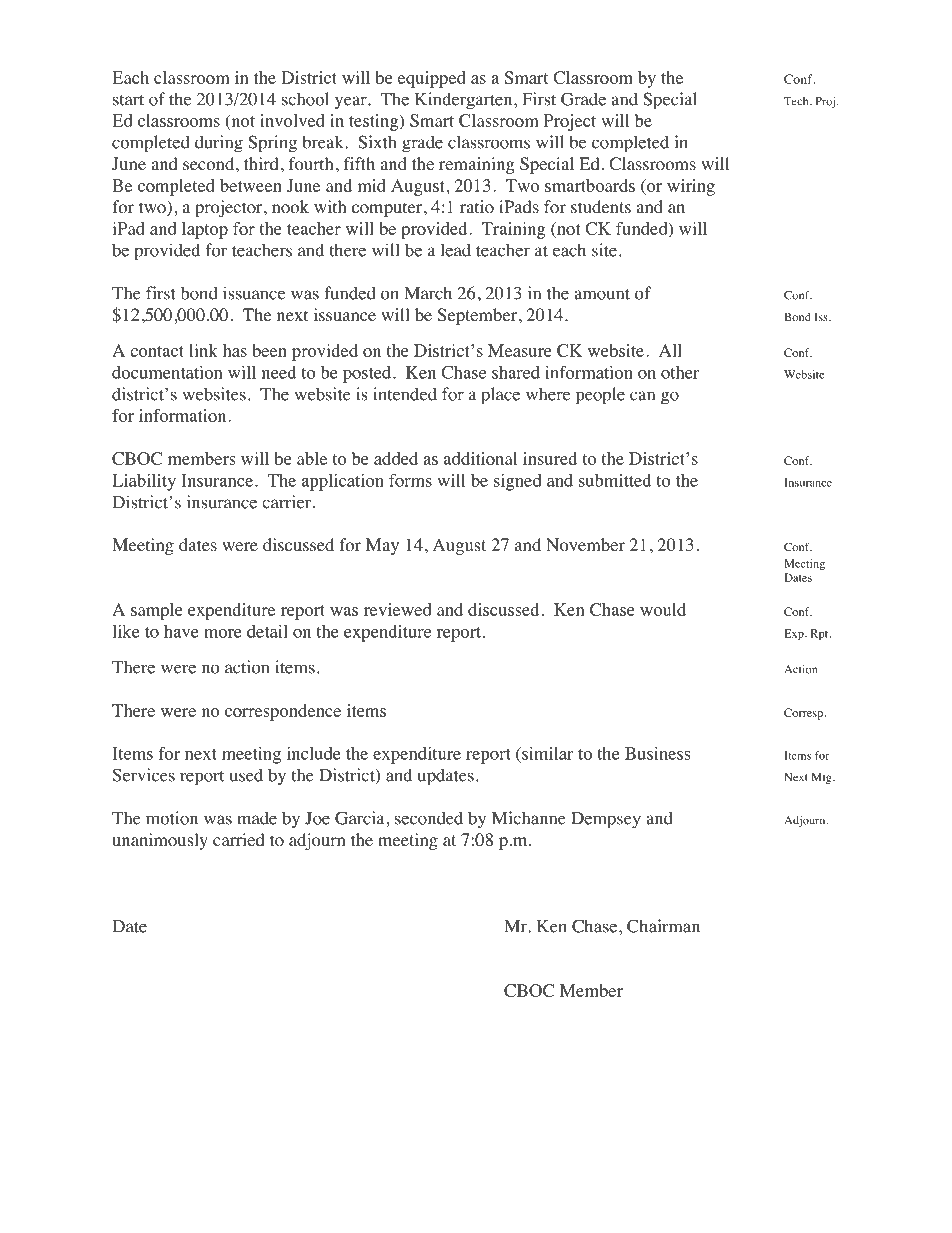 The image size is (952, 1233). What do you see at coordinates (615, 480) in the image?
I see `submitted` at bounding box center [615, 480].
